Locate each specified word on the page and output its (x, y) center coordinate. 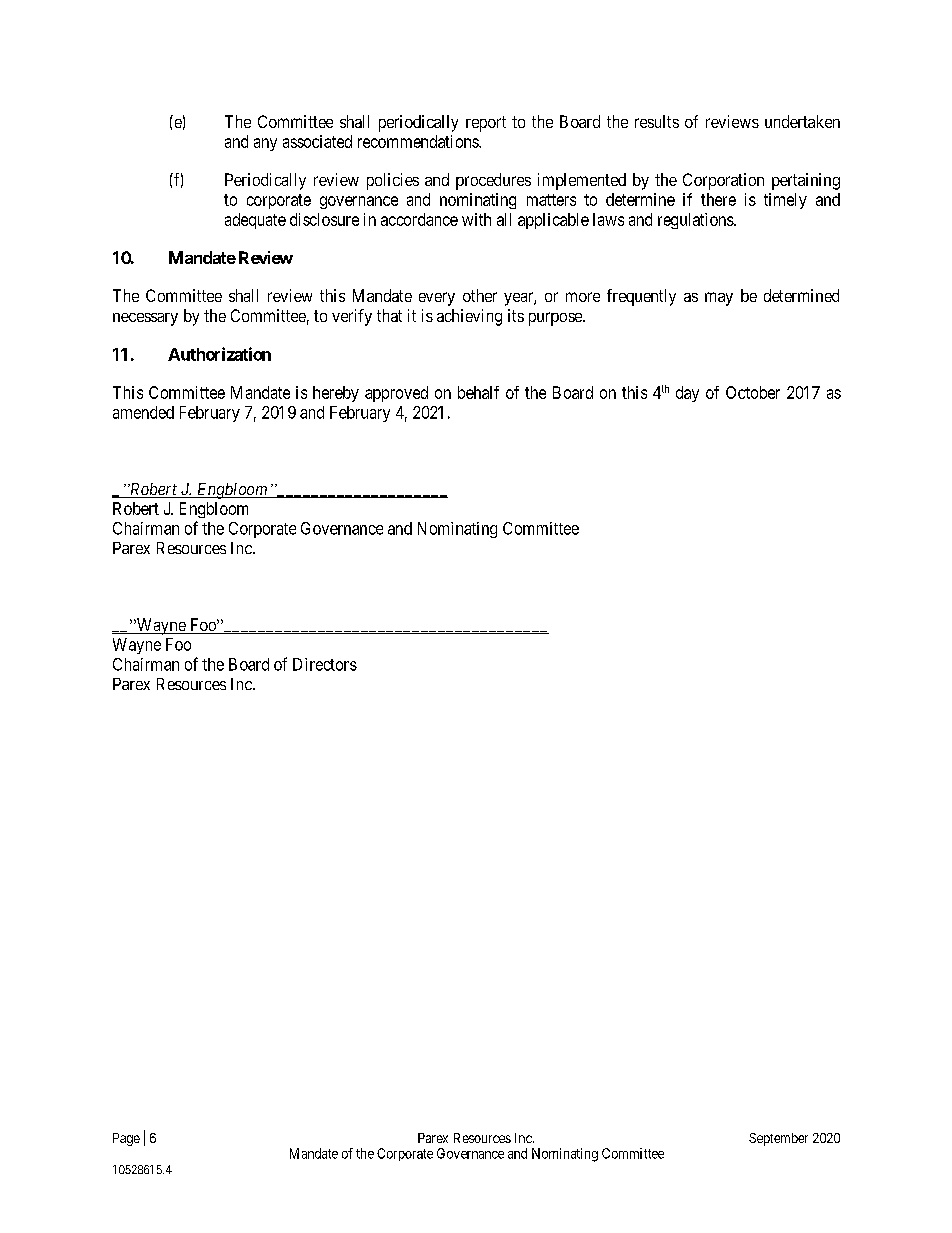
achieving (469, 317)
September (778, 1139)
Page (126, 1139)
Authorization (219, 354)
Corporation (723, 181)
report (486, 124)
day (687, 394)
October (753, 392)
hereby (336, 394)
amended (143, 412)
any (265, 144)
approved (396, 394)
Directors (325, 664)
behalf (478, 392)
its (516, 315)
